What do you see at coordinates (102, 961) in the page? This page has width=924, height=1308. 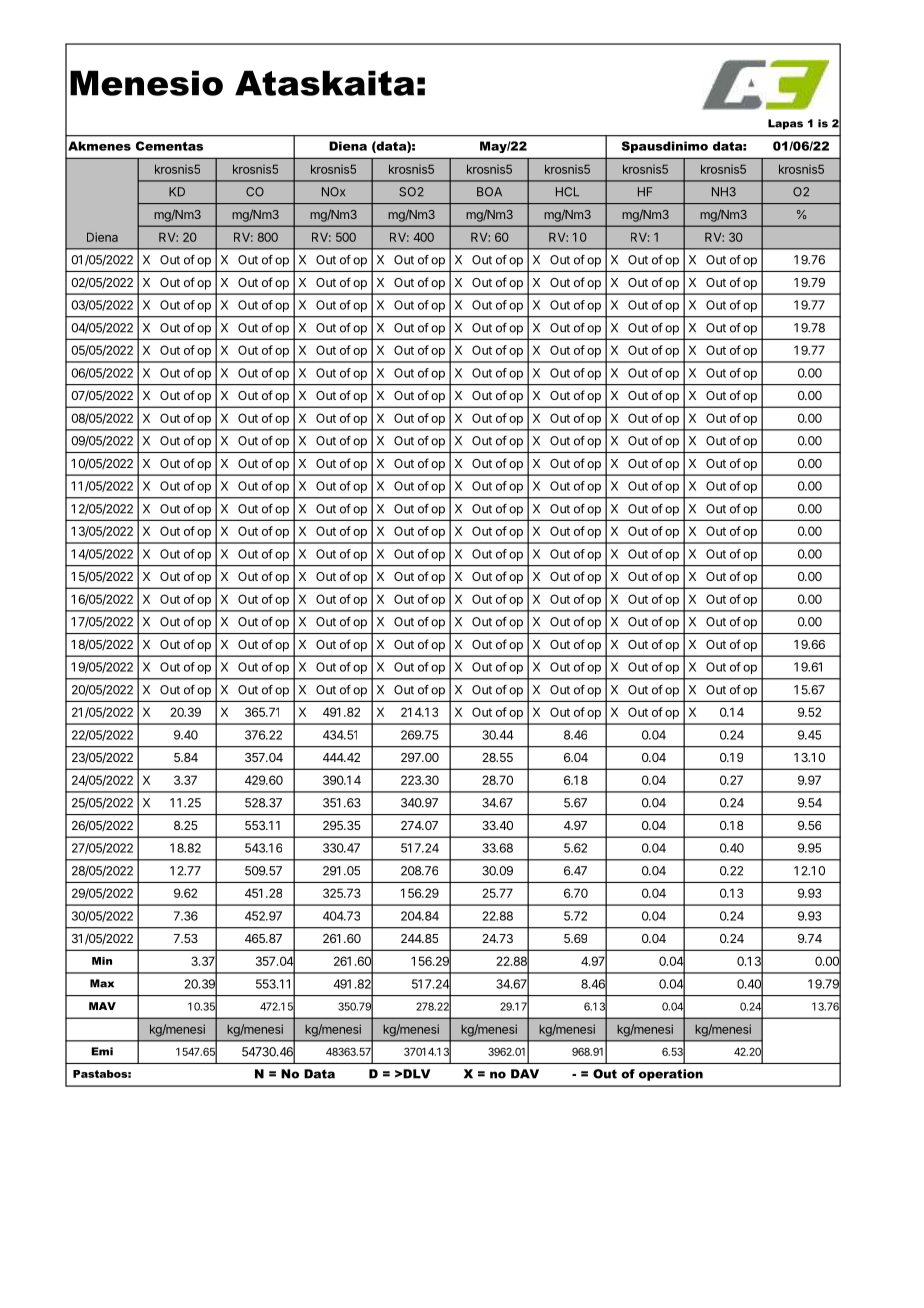 I see `Min` at bounding box center [102, 961].
